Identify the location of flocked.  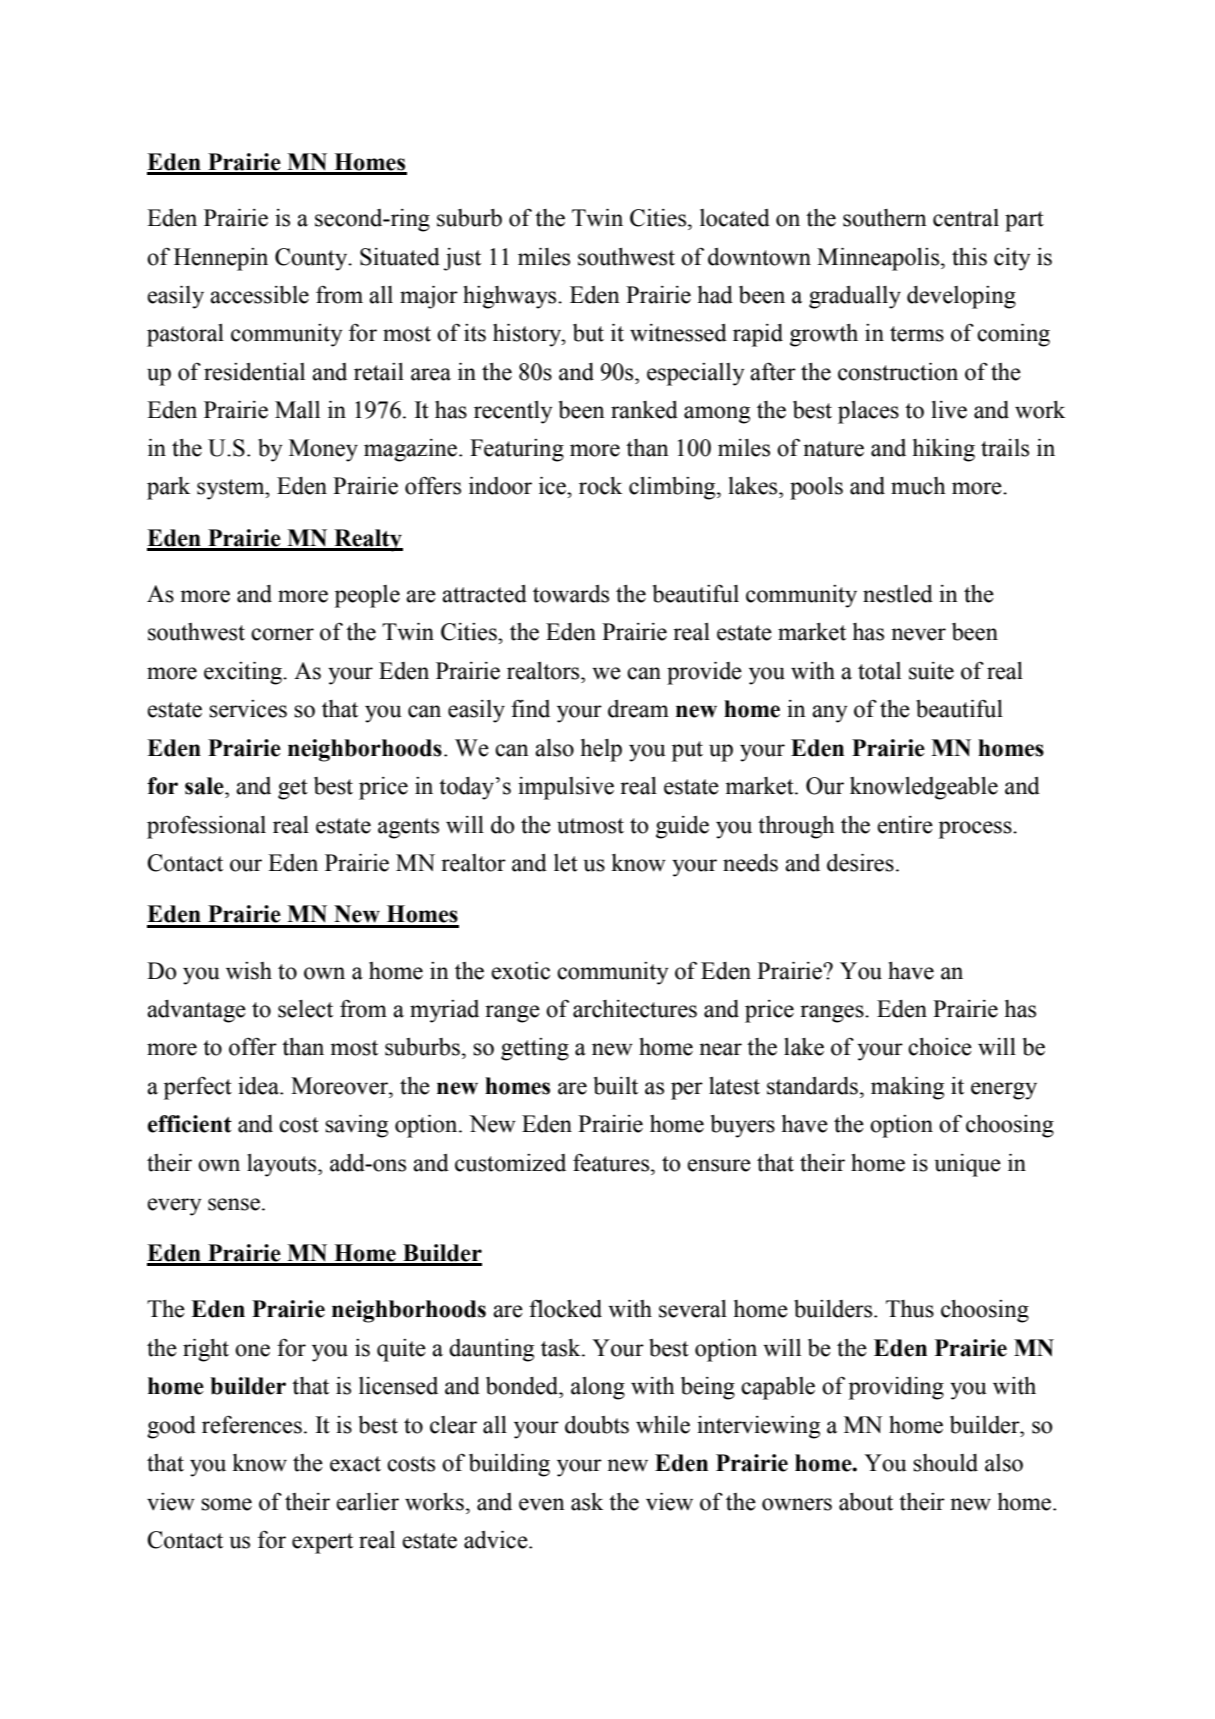
(565, 1308).
